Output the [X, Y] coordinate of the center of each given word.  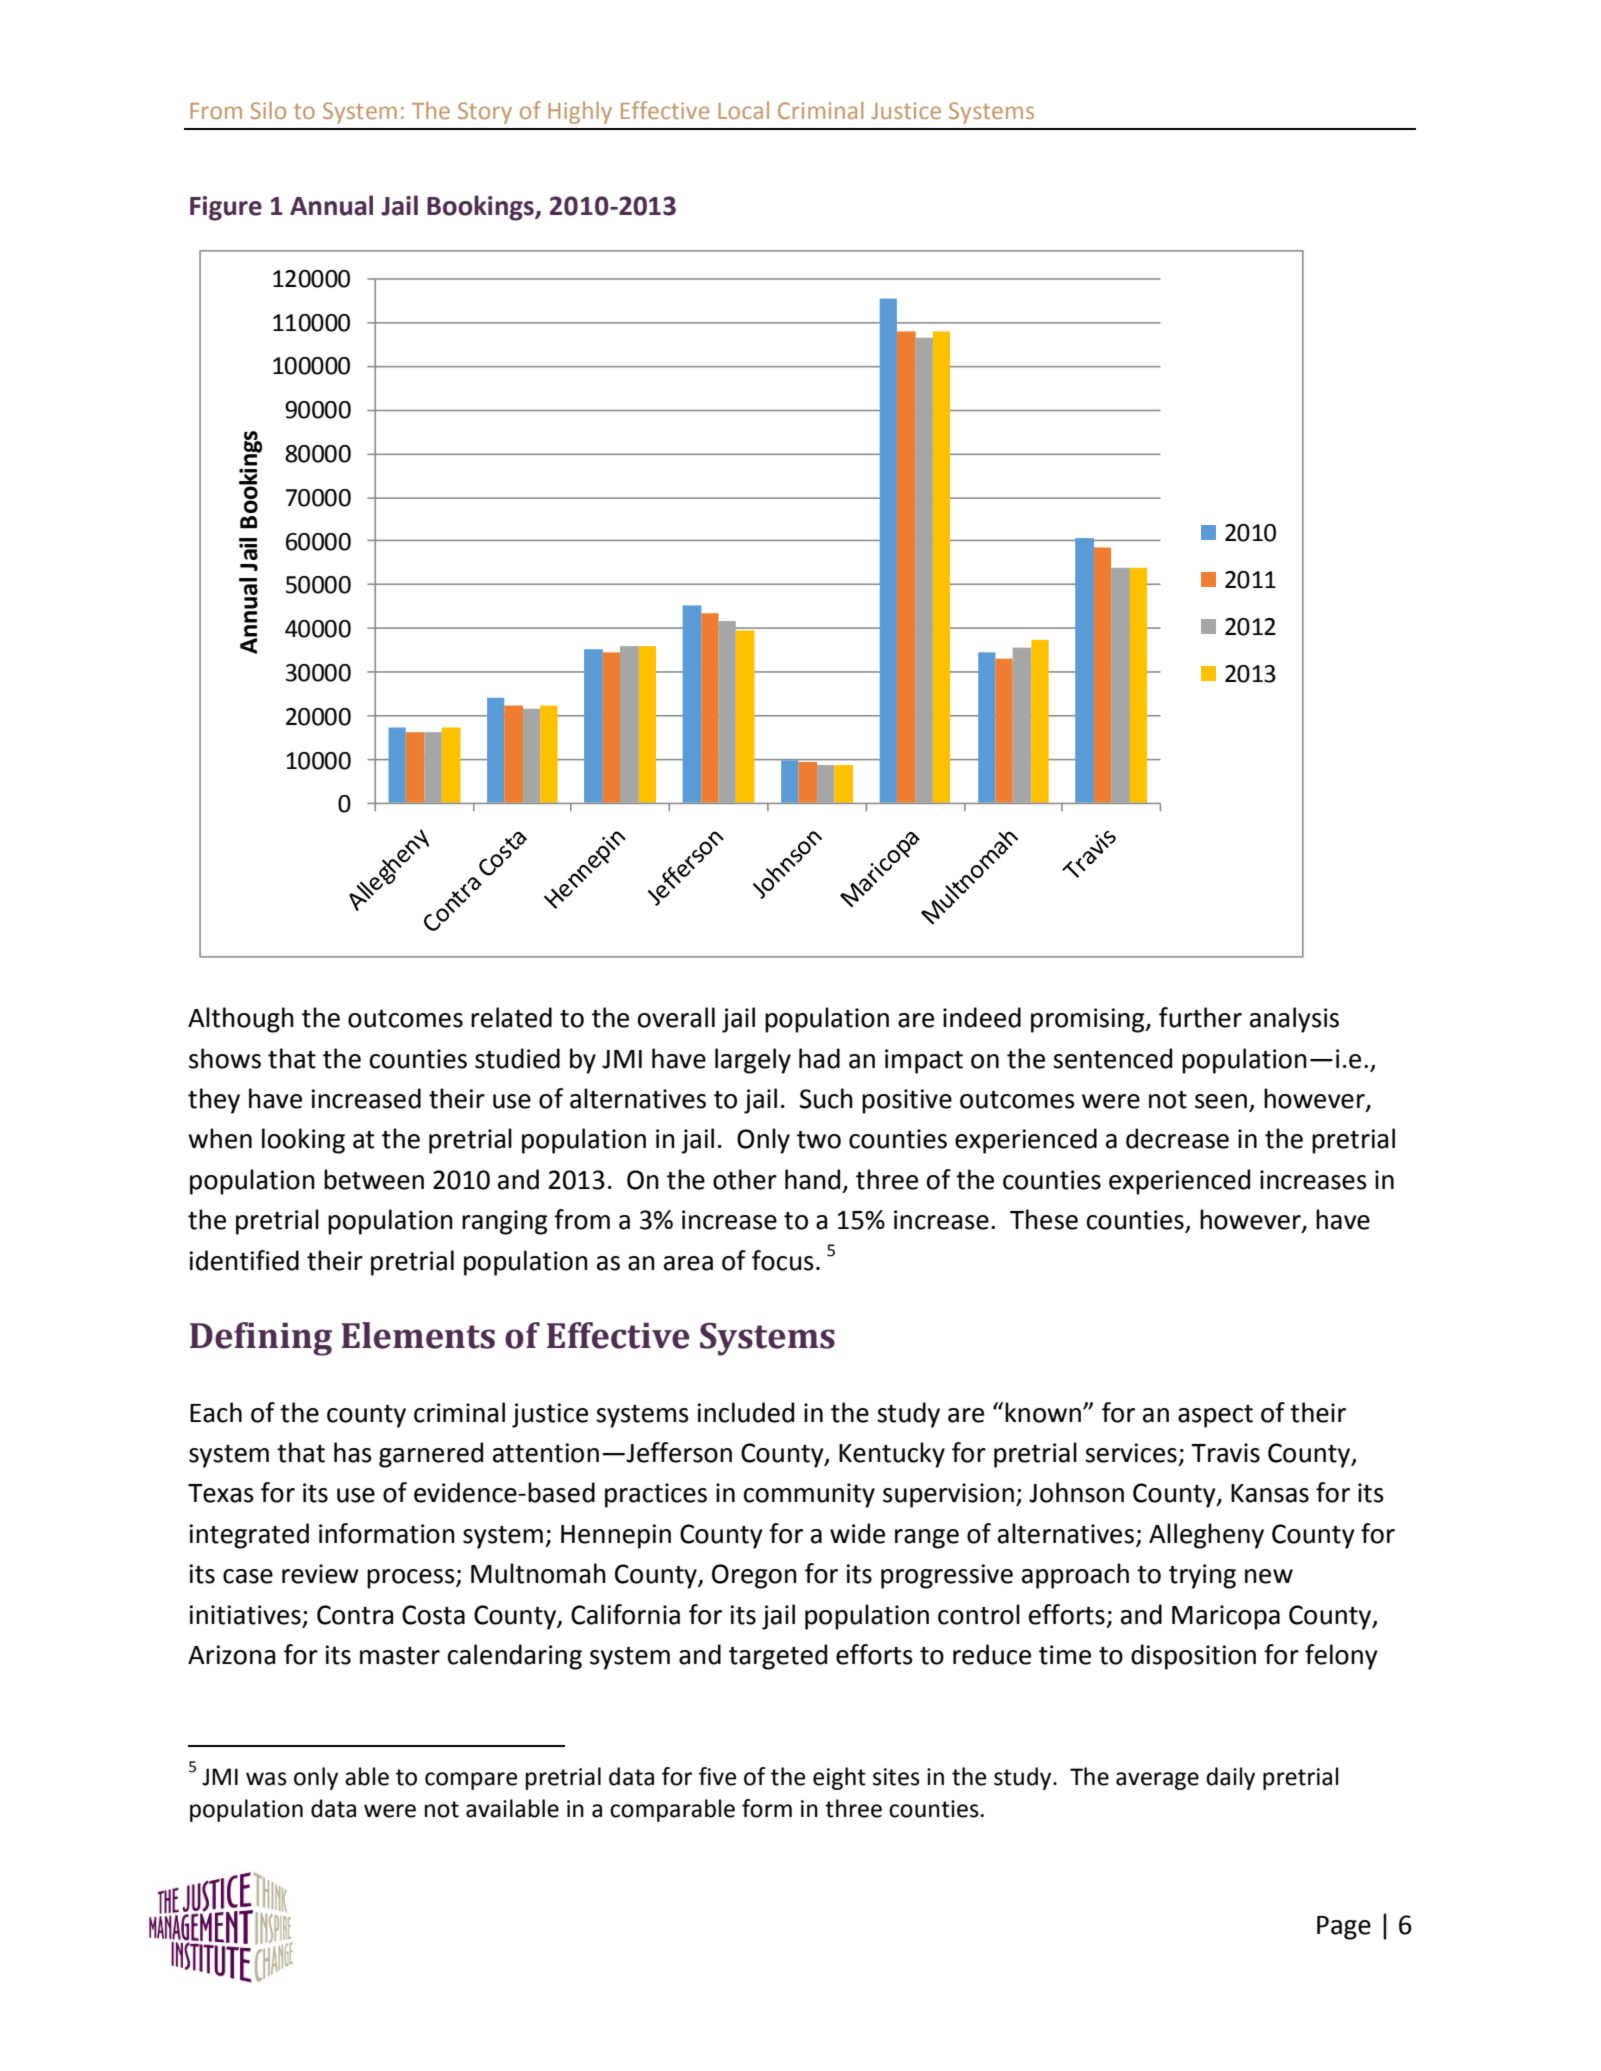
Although [241, 1020]
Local [743, 110]
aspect [1215, 1416]
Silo [268, 110]
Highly [580, 112]
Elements [418, 1335]
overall [676, 1017]
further [1200, 1017]
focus [783, 1260]
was [266, 1779]
